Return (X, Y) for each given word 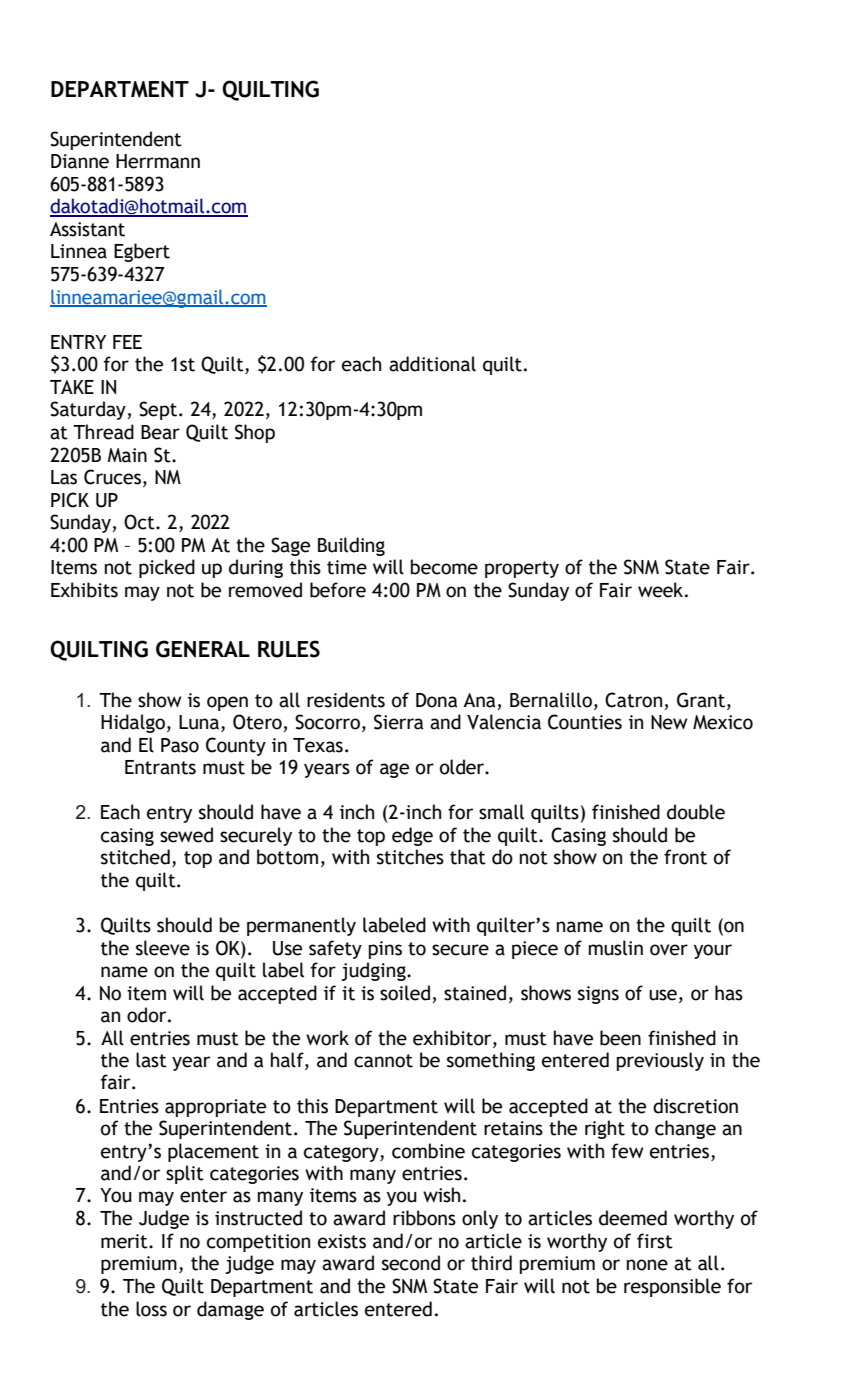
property (522, 569)
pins (385, 950)
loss (151, 1309)
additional (432, 364)
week (660, 590)
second (411, 1263)
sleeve (163, 948)
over (669, 950)
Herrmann (158, 161)
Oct (140, 522)
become (444, 567)
